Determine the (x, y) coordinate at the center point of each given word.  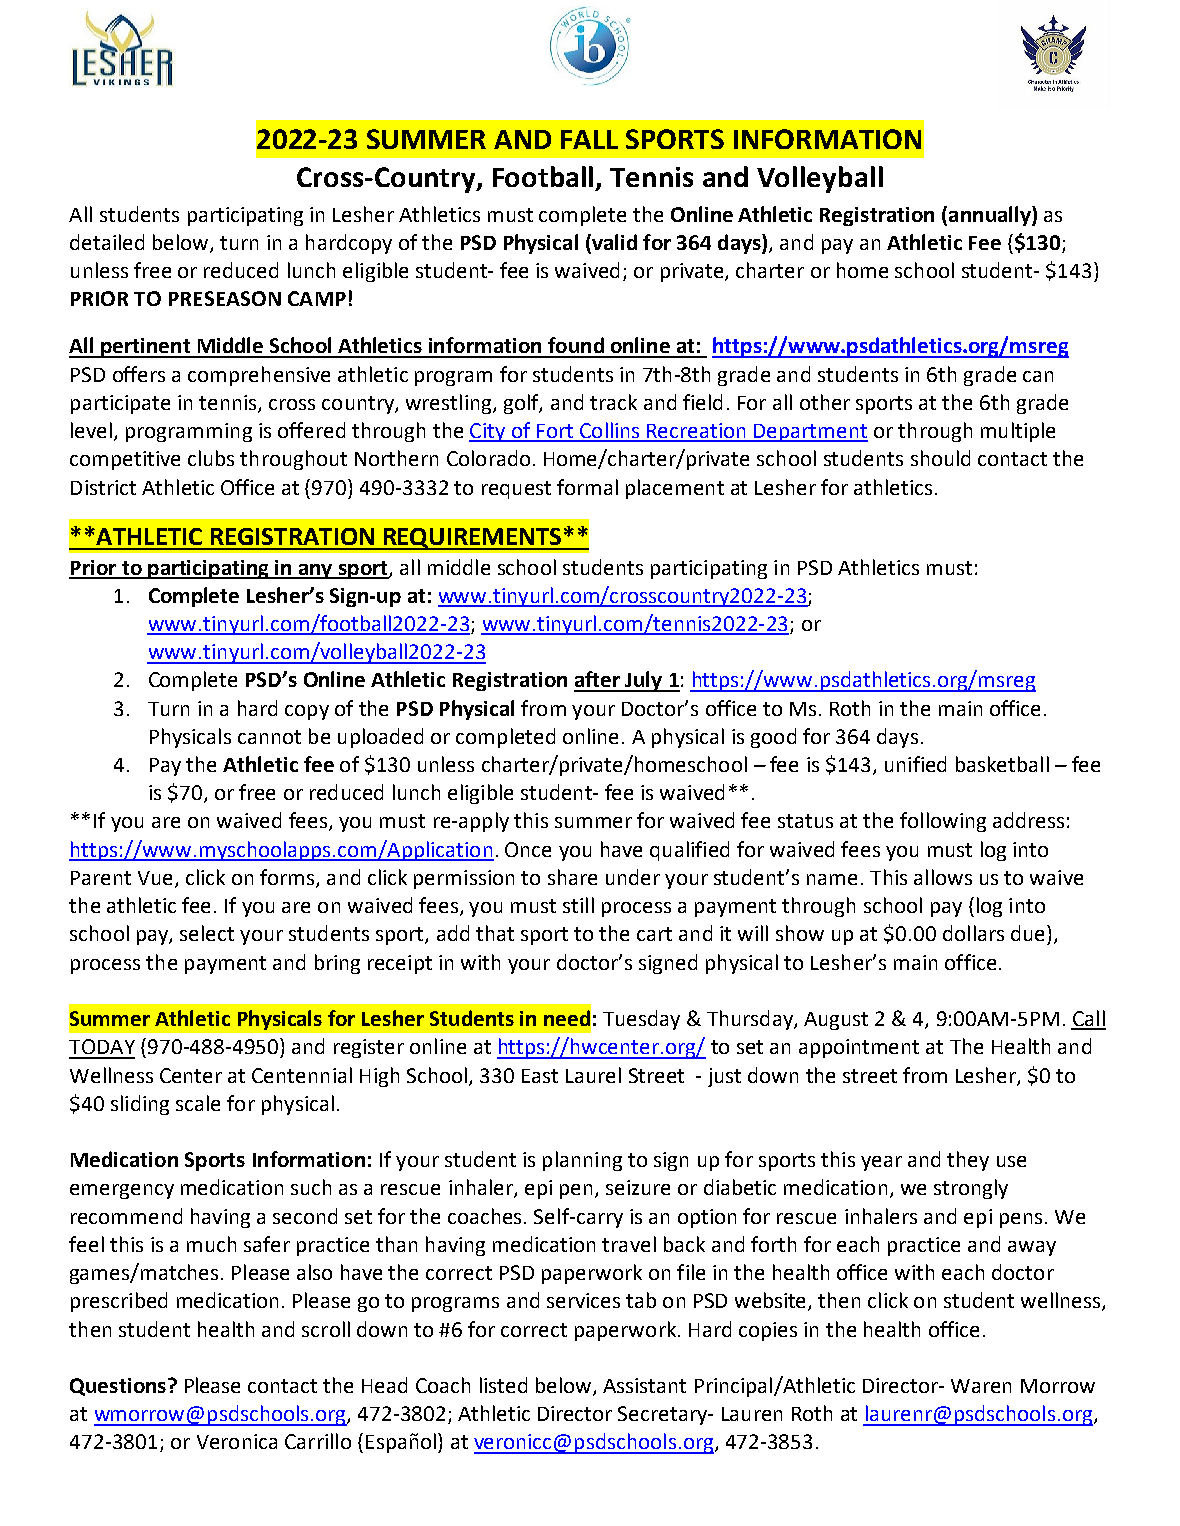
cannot (269, 737)
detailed (107, 242)
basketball (1002, 764)
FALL (589, 139)
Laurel (593, 1075)
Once (528, 849)
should (940, 458)
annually (991, 216)
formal (587, 487)
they (968, 1161)
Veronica (237, 1441)
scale (198, 1103)
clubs (211, 458)
